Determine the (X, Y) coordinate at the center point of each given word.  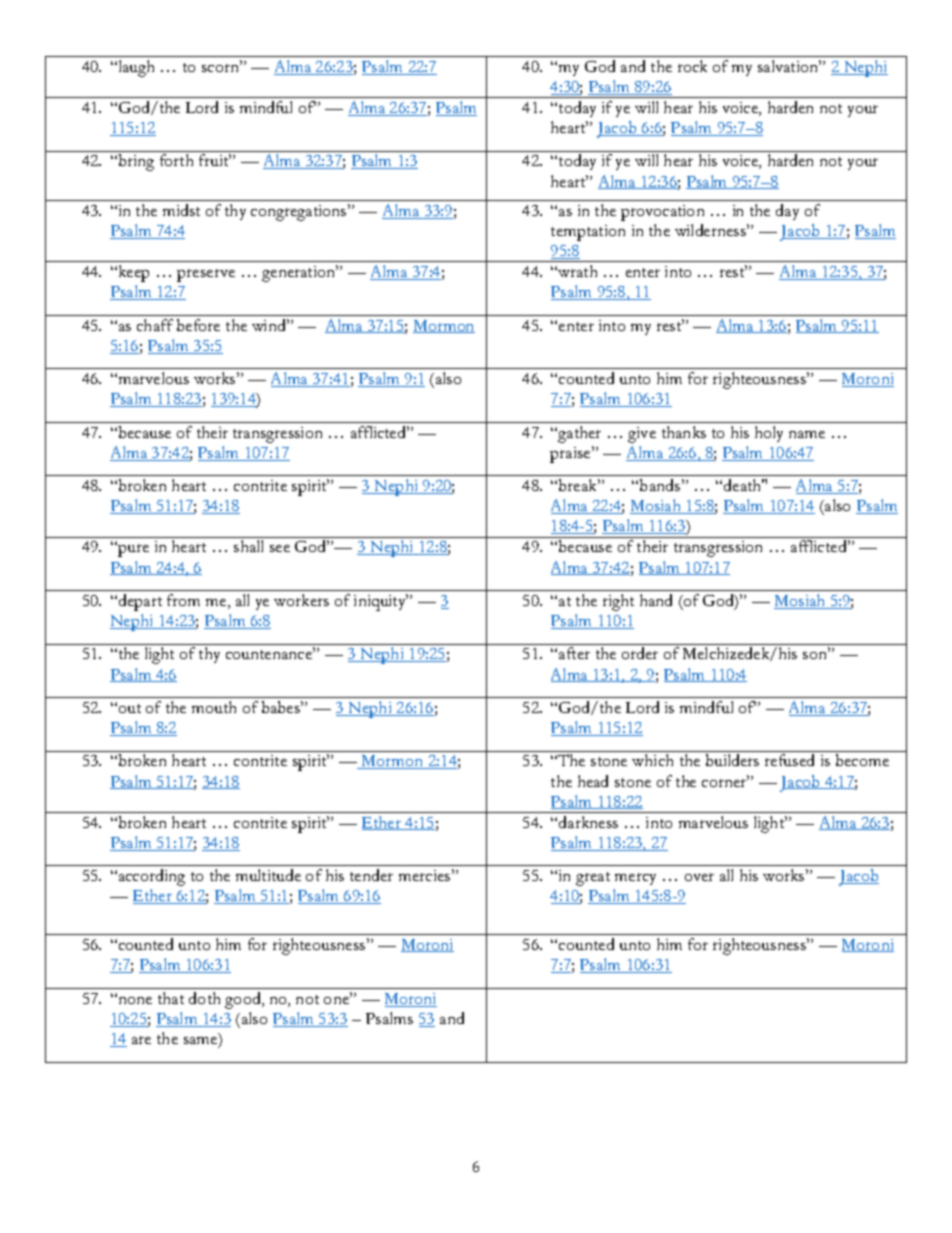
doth (204, 998)
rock (692, 66)
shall (248, 546)
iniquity (381, 602)
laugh (135, 68)
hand (656, 600)
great (593, 879)
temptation (588, 233)
